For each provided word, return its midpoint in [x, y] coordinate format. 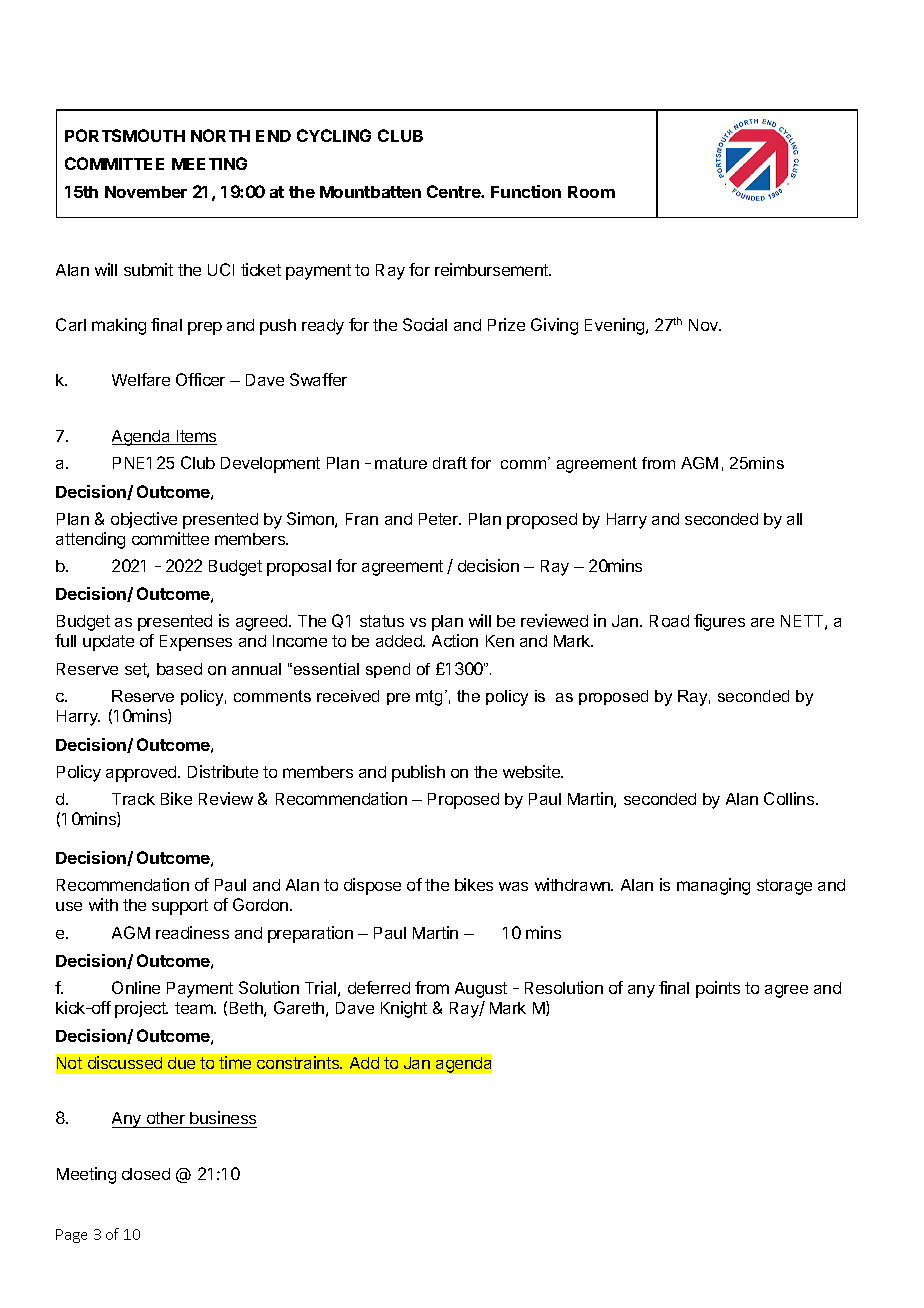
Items [196, 437]
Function [526, 191]
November [146, 192]
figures [719, 622]
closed [146, 1174]
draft [450, 463]
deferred [379, 987]
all [794, 519]
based [179, 669]
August [481, 990]
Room [591, 192]
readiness [192, 932]
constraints [299, 1062]
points [718, 989]
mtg [429, 698]
